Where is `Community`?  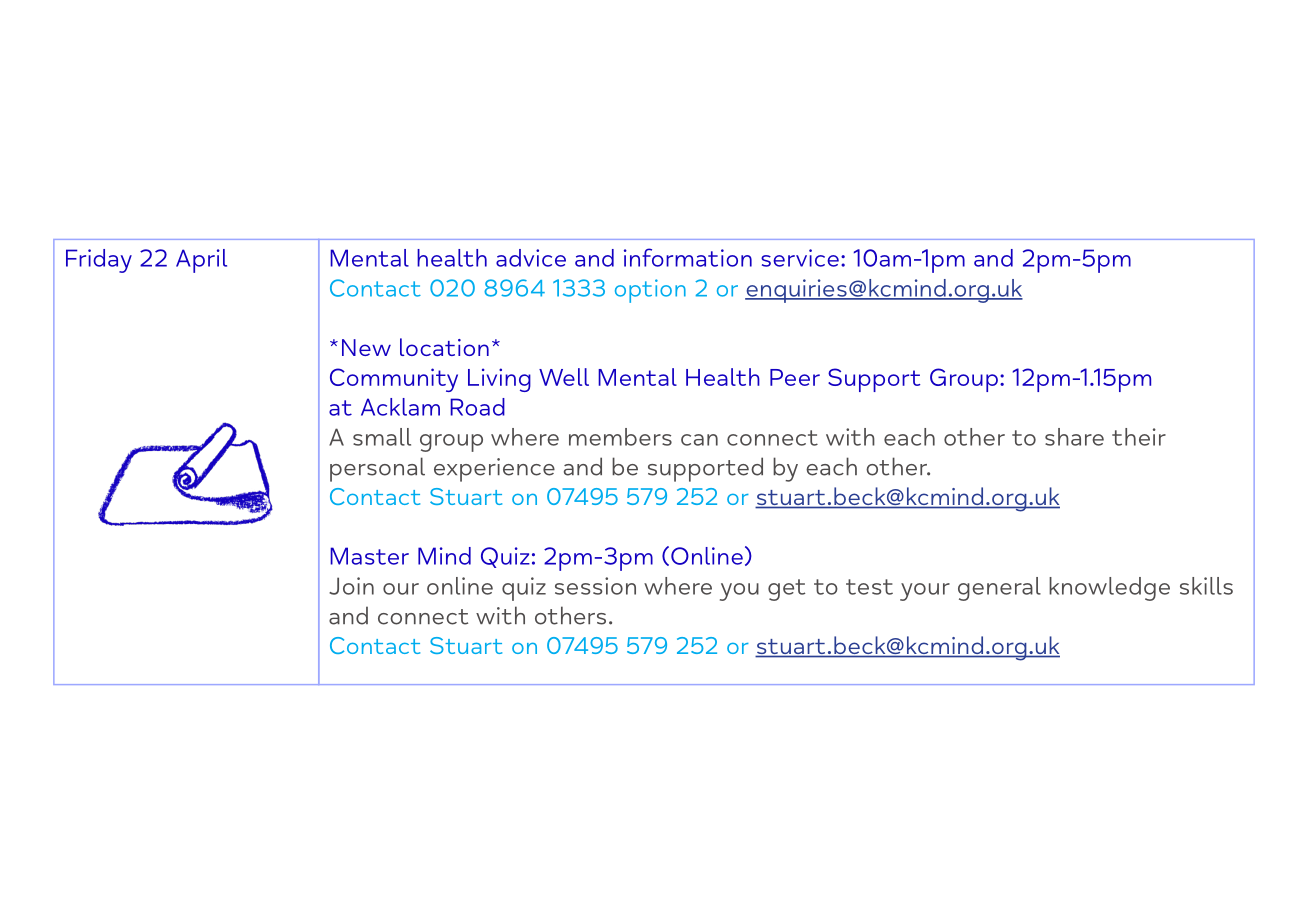
Community is located at coordinates (394, 380).
